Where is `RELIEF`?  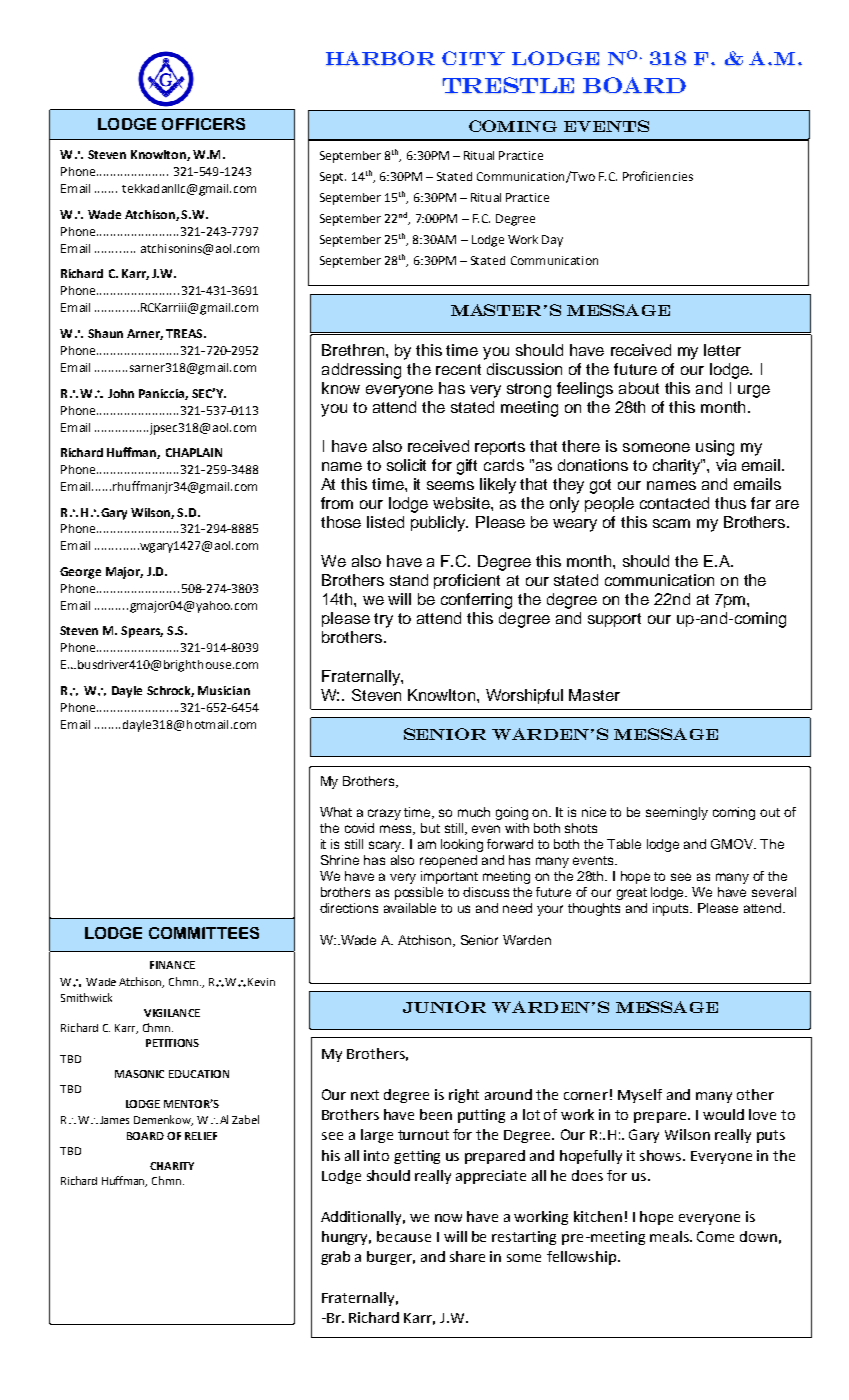
RELIEF is located at coordinates (201, 1136).
